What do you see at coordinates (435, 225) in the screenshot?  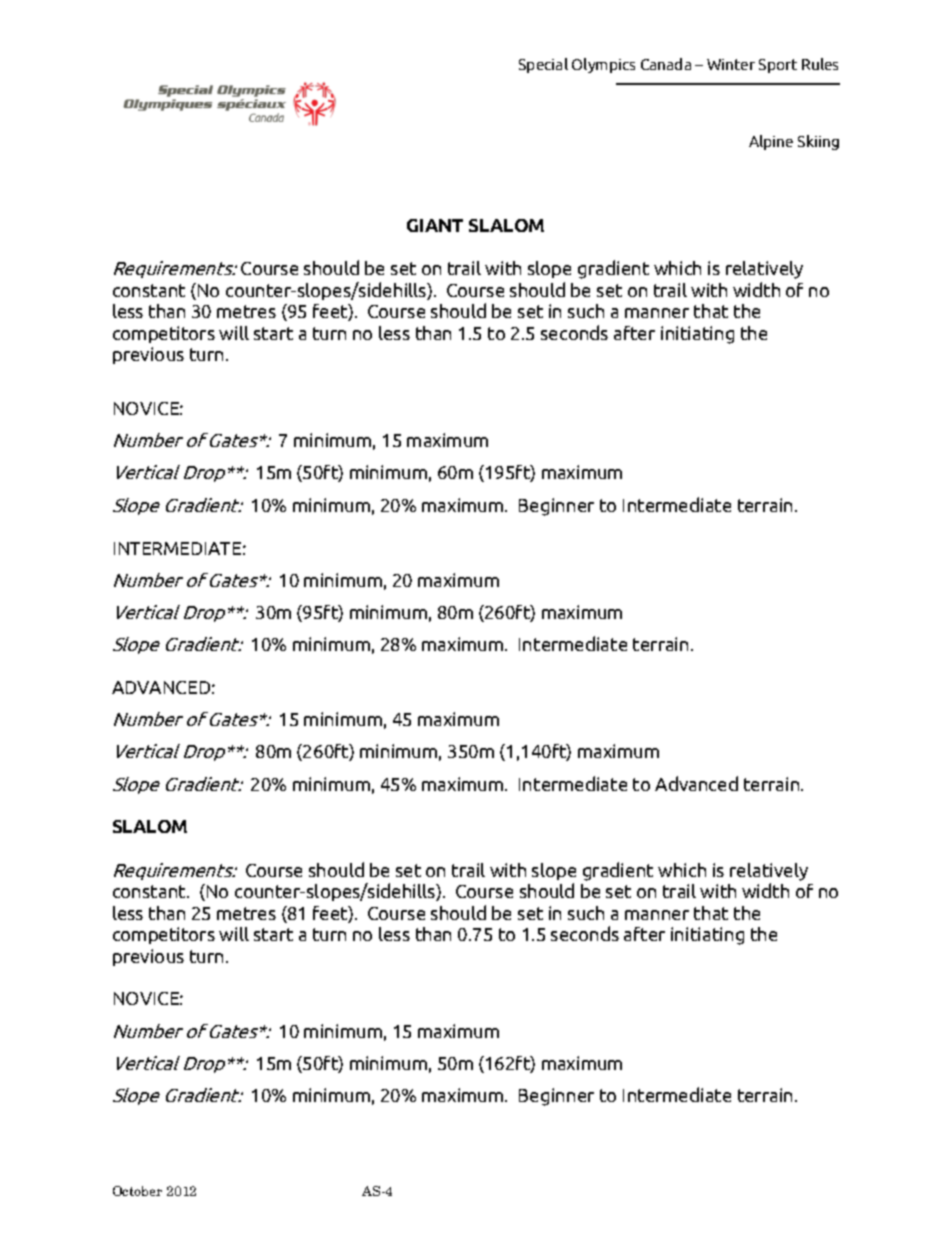 I see `GIANT` at bounding box center [435, 225].
